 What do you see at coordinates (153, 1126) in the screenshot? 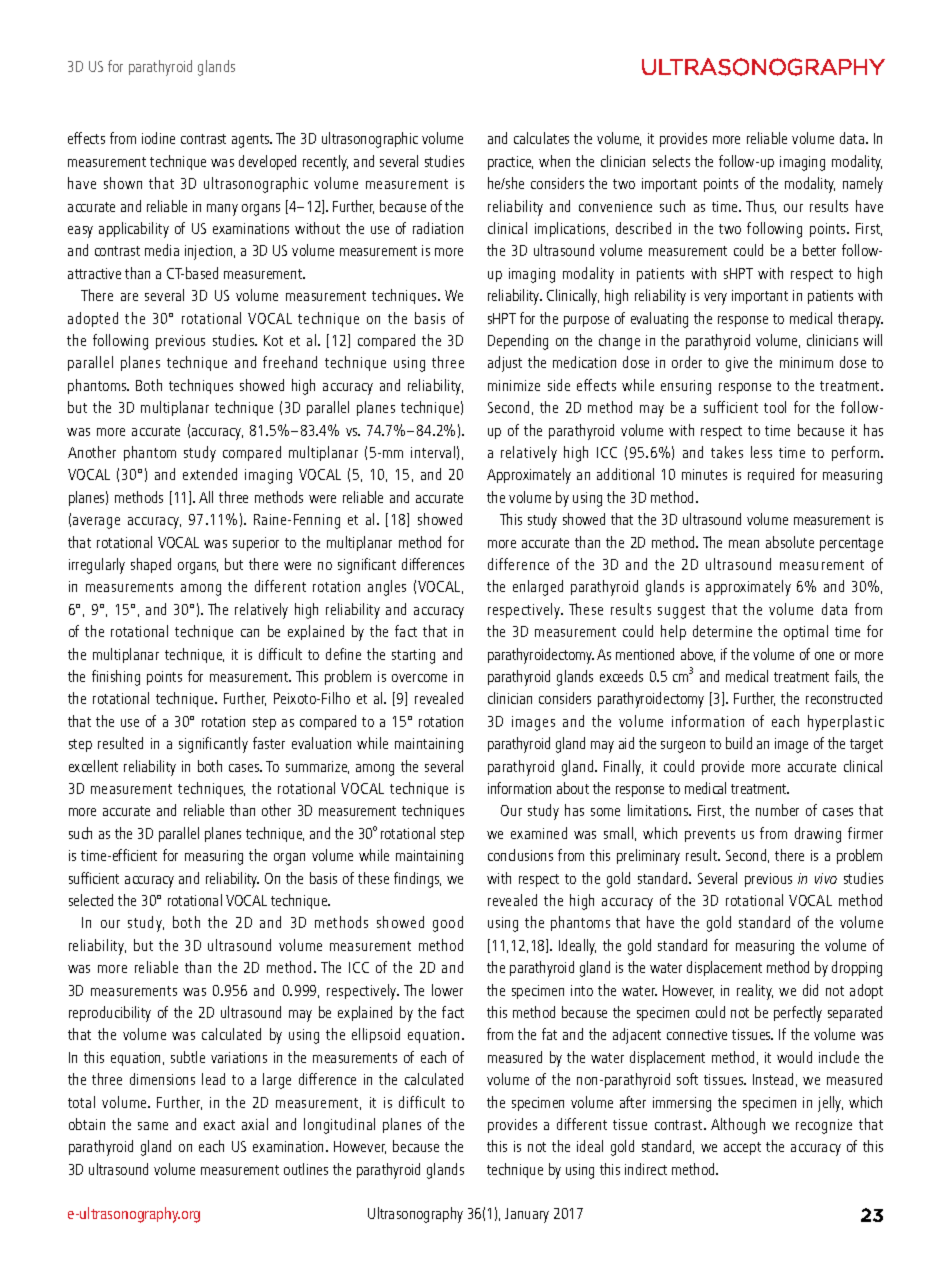
I see `same` at bounding box center [153, 1126].
